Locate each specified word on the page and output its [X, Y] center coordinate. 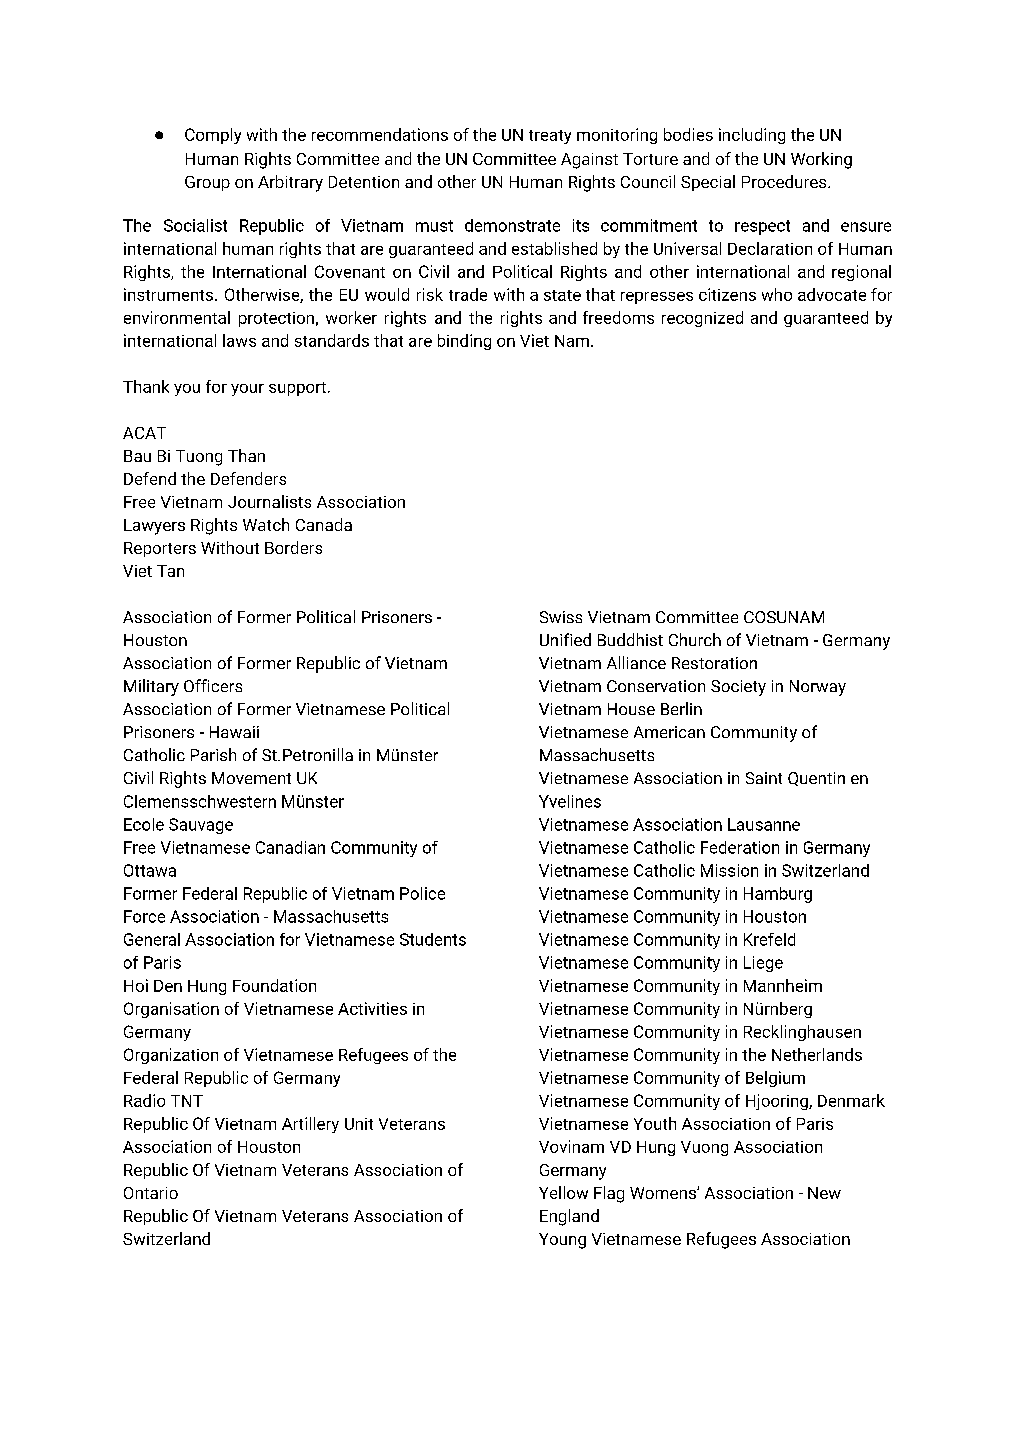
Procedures [785, 181]
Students [433, 939]
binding [464, 342]
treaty [550, 137]
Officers [213, 685]
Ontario [151, 1193]
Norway [818, 688]
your [247, 390]
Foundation [274, 985]
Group [207, 183]
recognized [702, 319]
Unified [565, 639]
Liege [763, 964]
